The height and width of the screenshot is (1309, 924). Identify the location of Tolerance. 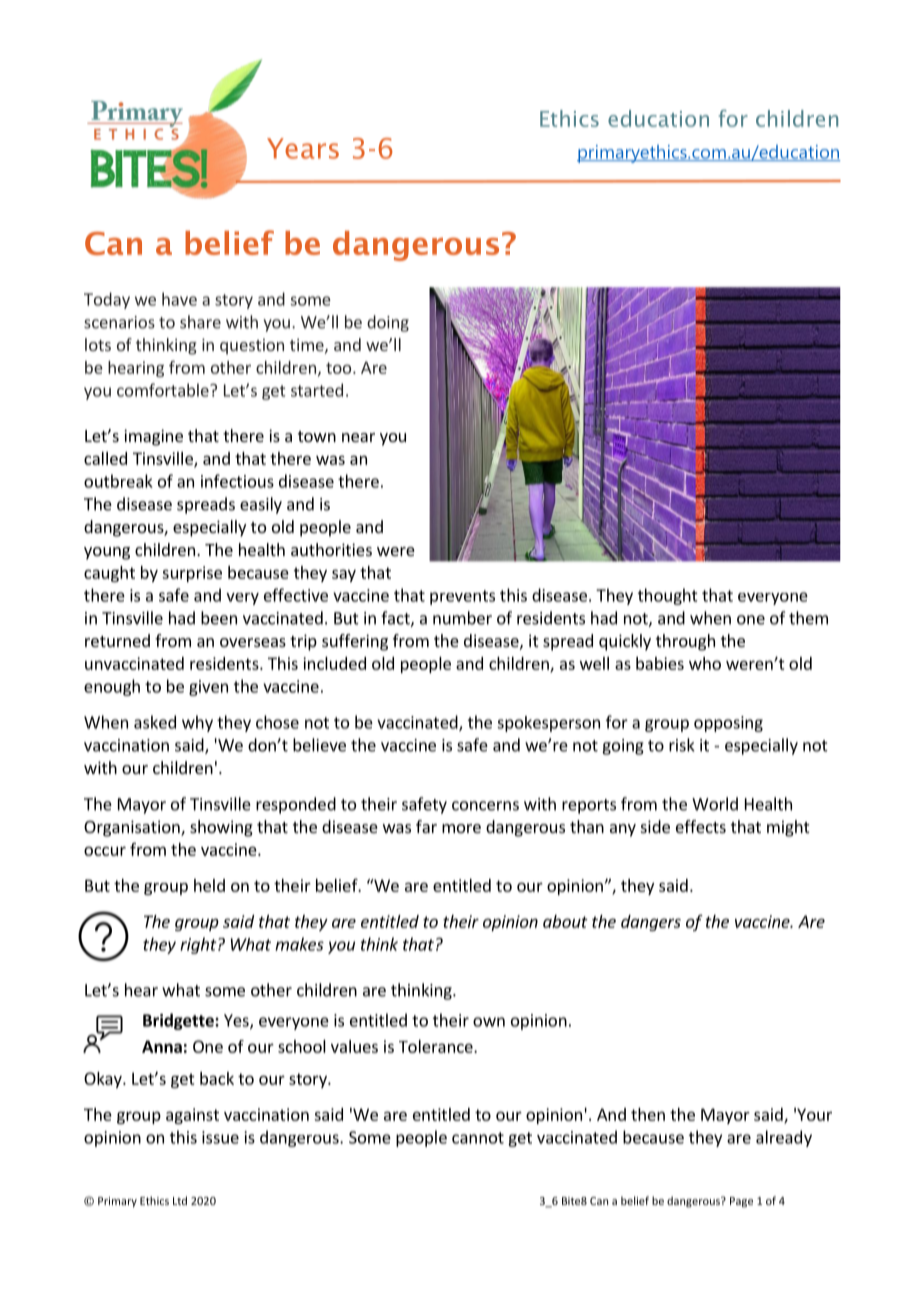
(437, 1046).
